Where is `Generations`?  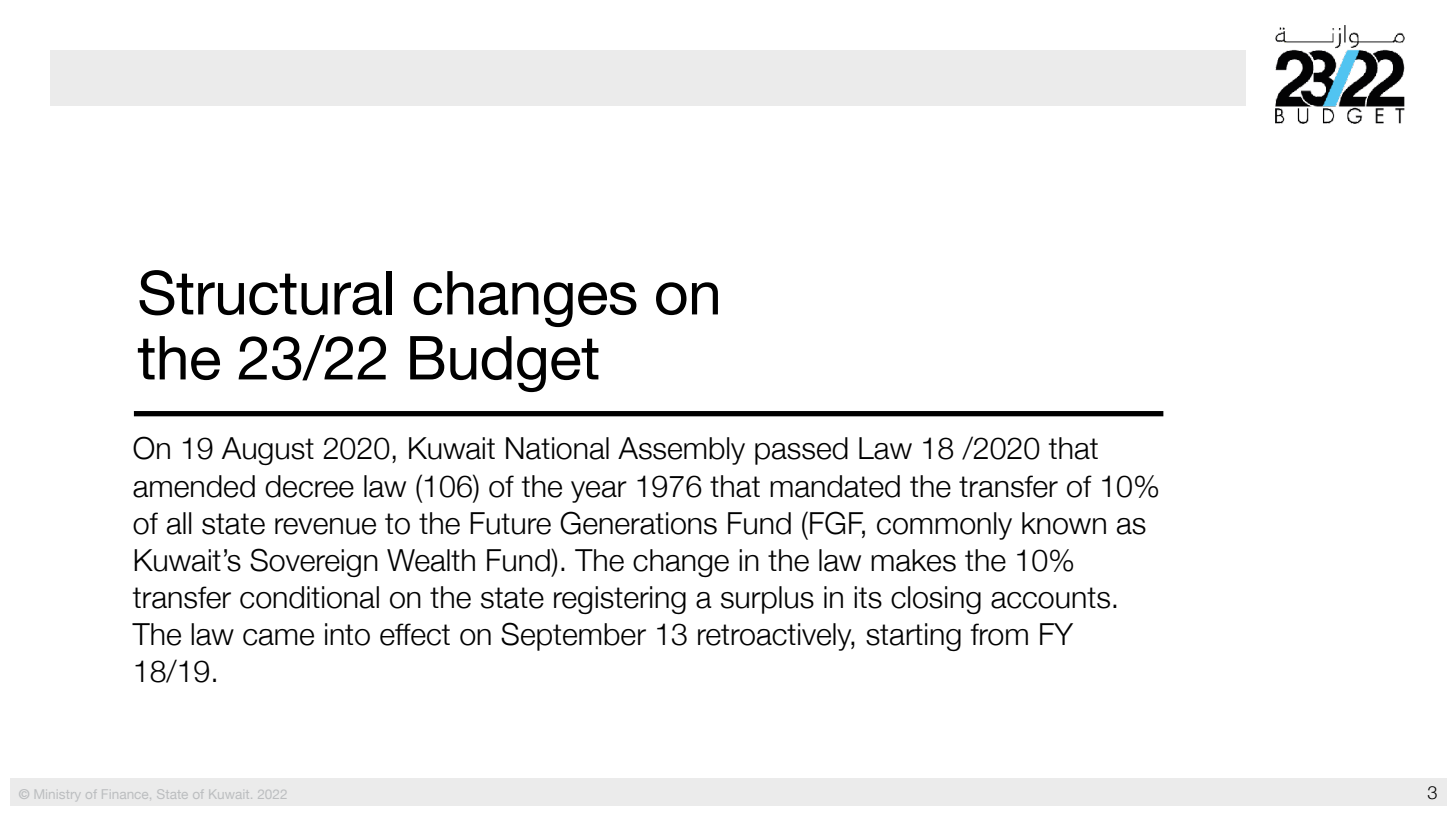
Generations is located at coordinates (638, 523).
